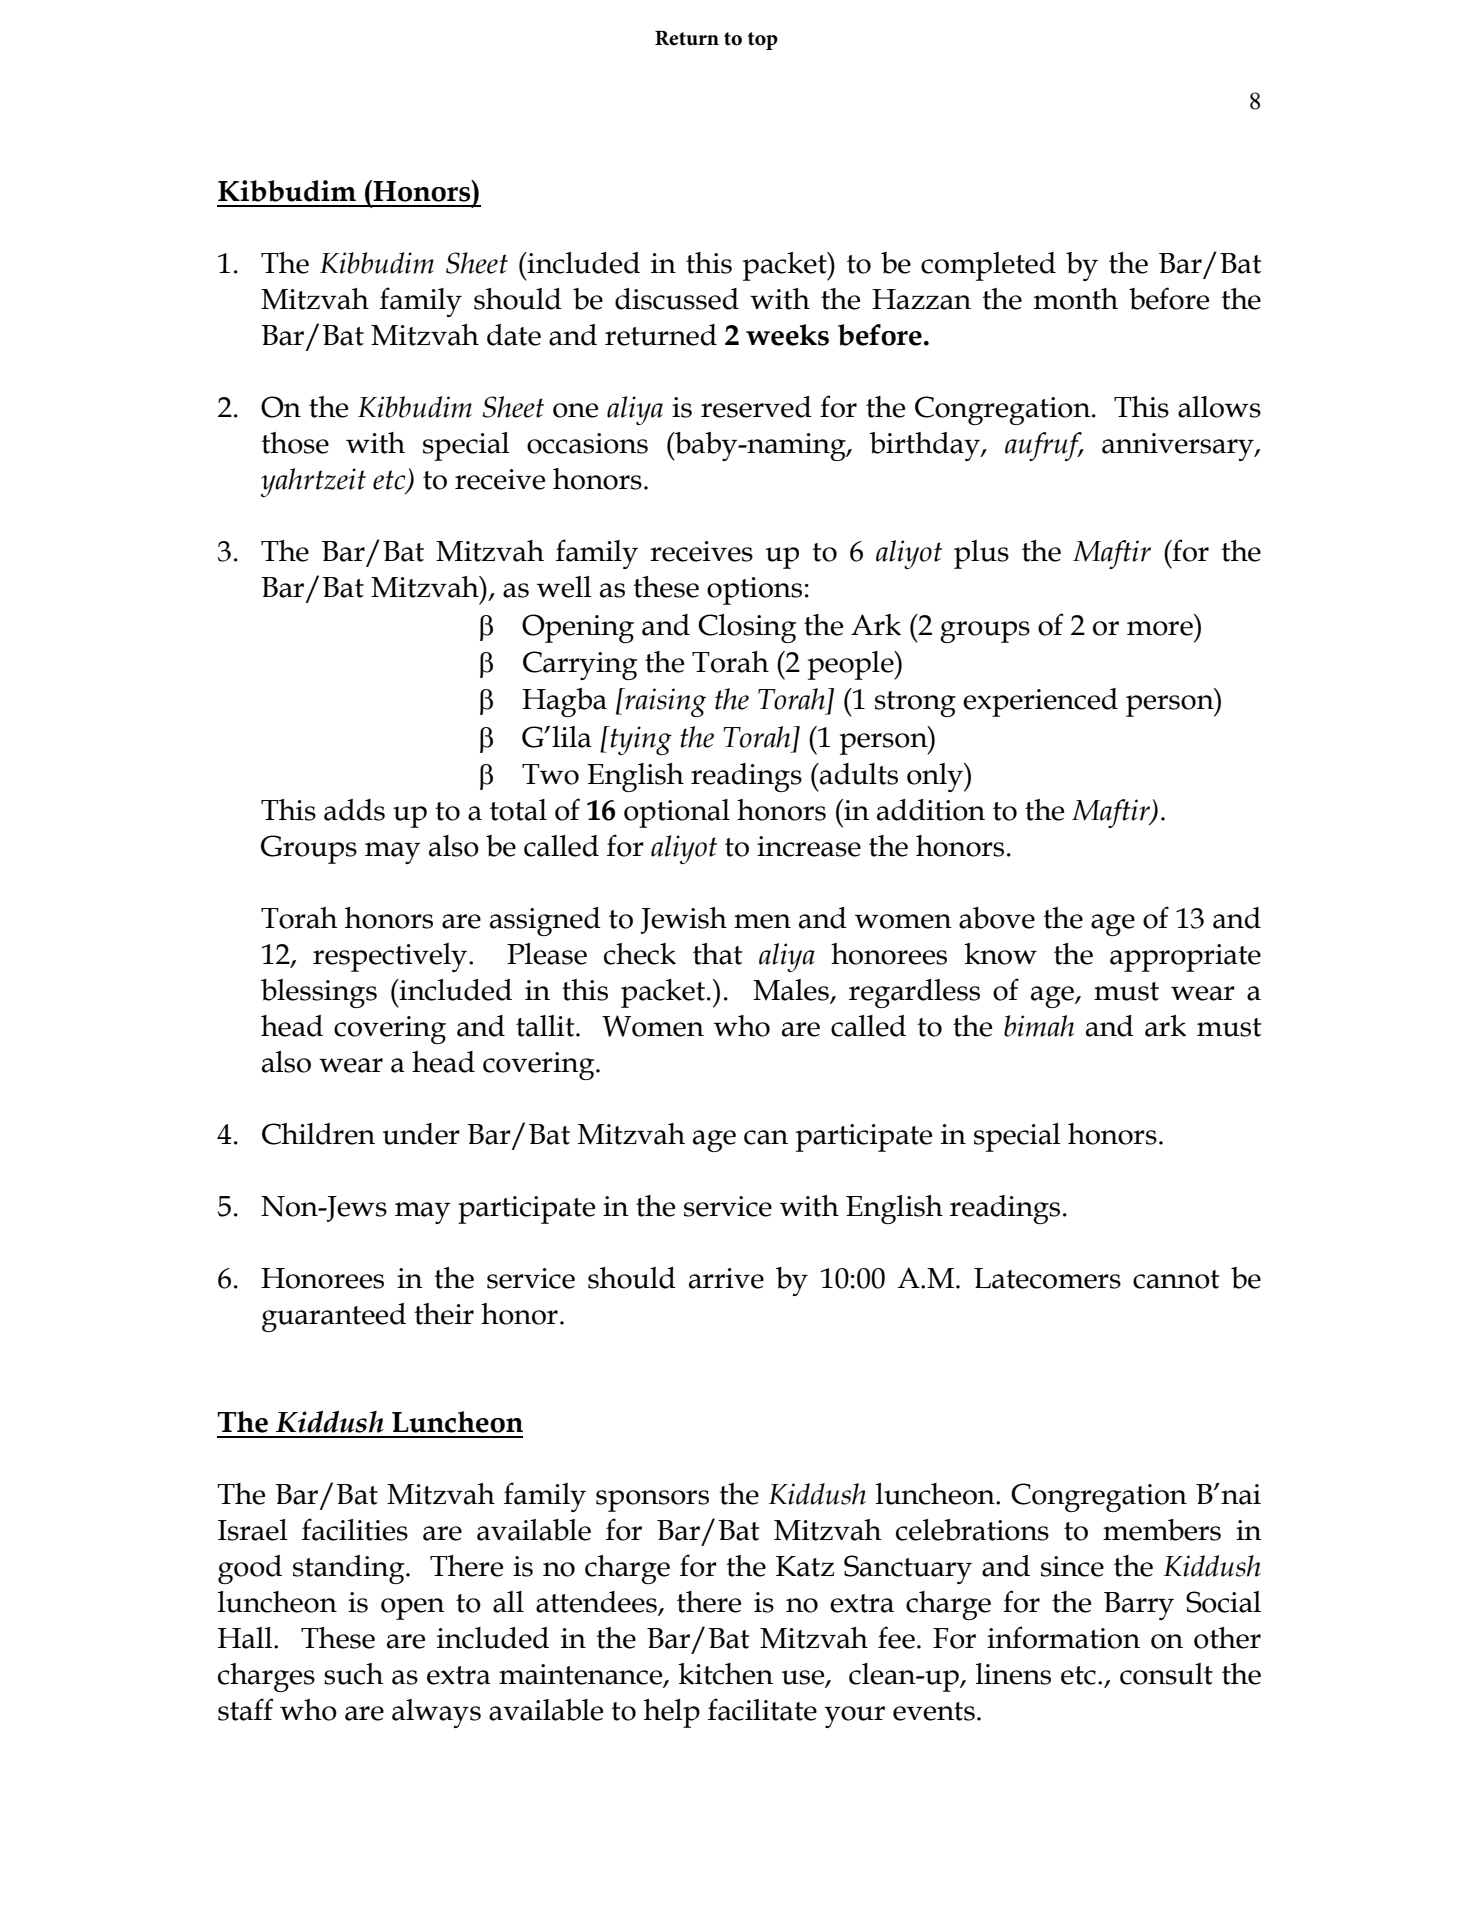  Describe the element at coordinates (1185, 958) in the screenshot. I see `appropriate` at that location.
